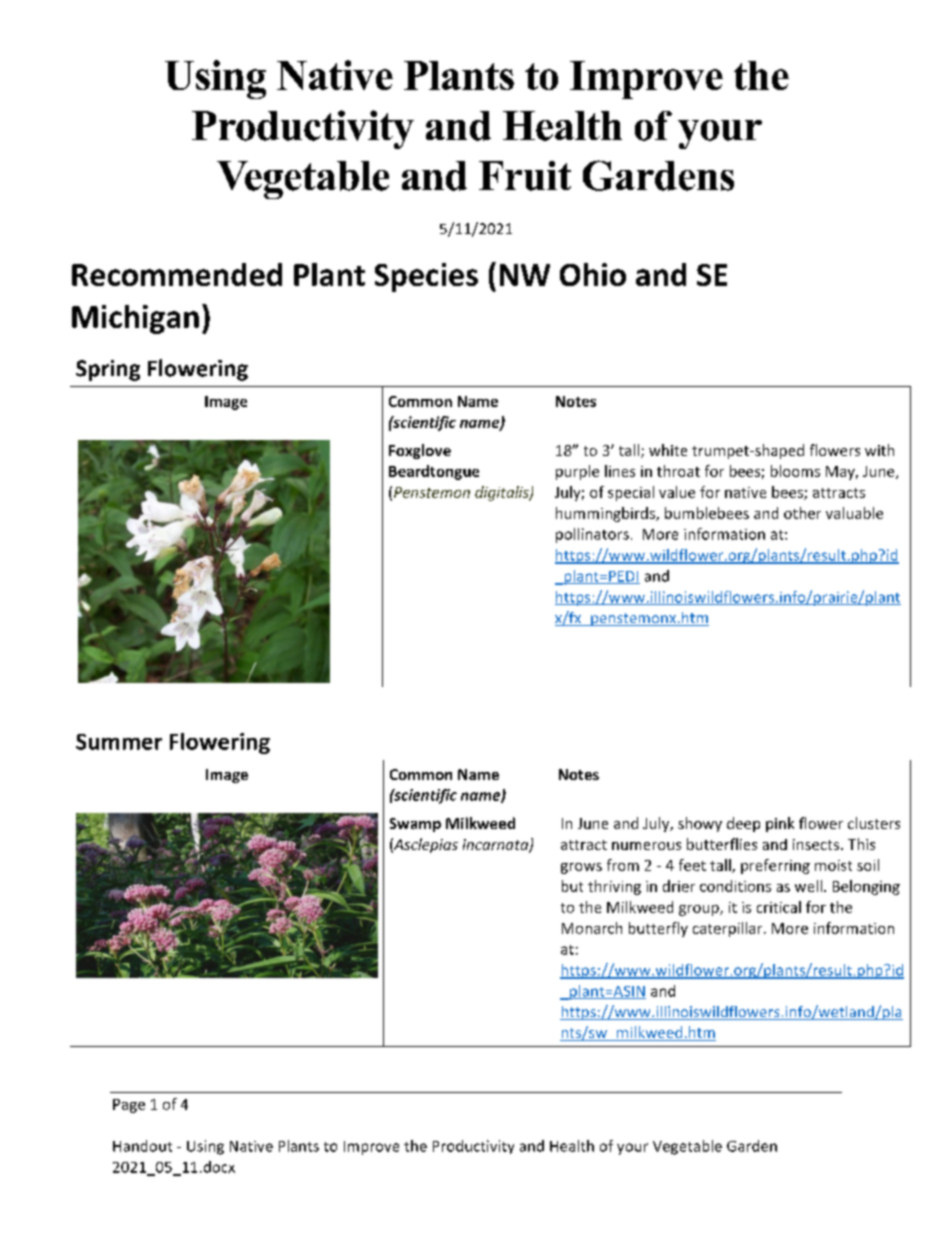  Describe the element at coordinates (129, 1106) in the page. I see `Page` at that location.
